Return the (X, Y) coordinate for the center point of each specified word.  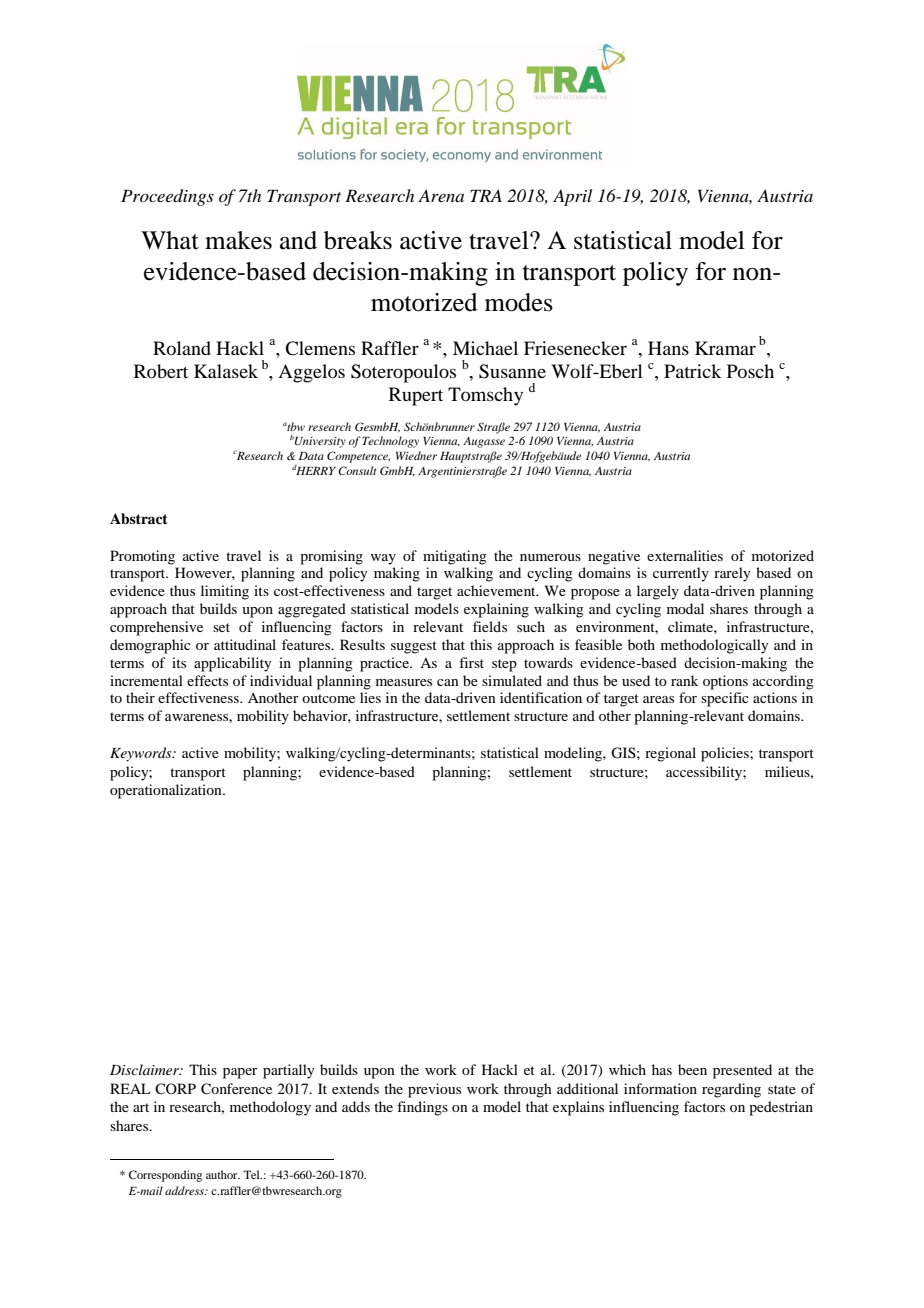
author (223, 1174)
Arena (441, 195)
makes (238, 240)
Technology (390, 442)
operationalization (167, 791)
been (692, 1069)
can (448, 682)
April (572, 197)
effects (207, 680)
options (725, 682)
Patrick (693, 371)
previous (434, 1090)
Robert (161, 371)
